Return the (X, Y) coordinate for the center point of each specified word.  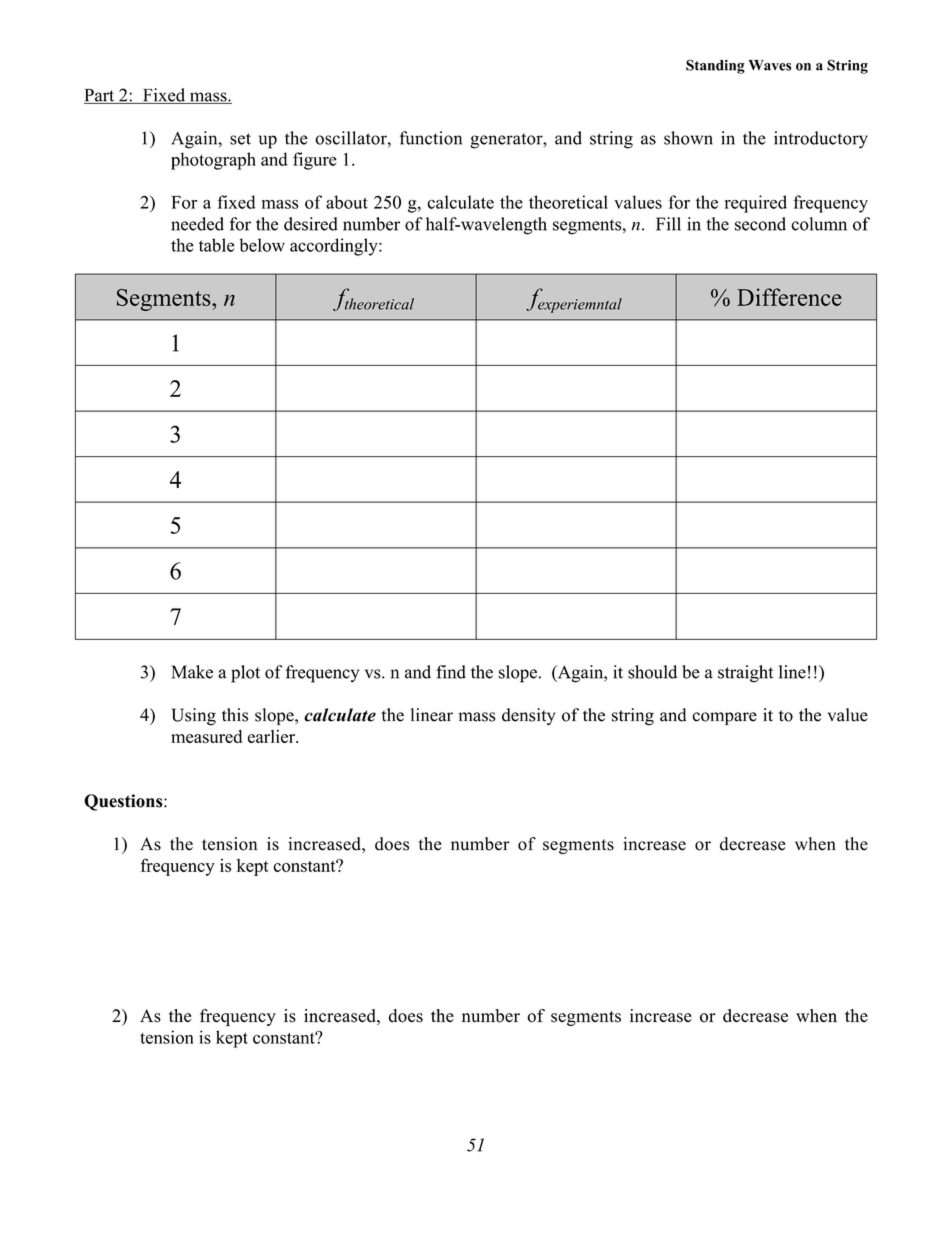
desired (311, 224)
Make (192, 672)
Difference (789, 297)
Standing (715, 66)
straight (745, 674)
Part (100, 96)
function (431, 138)
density (529, 716)
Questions (124, 802)
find (451, 672)
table (217, 245)
